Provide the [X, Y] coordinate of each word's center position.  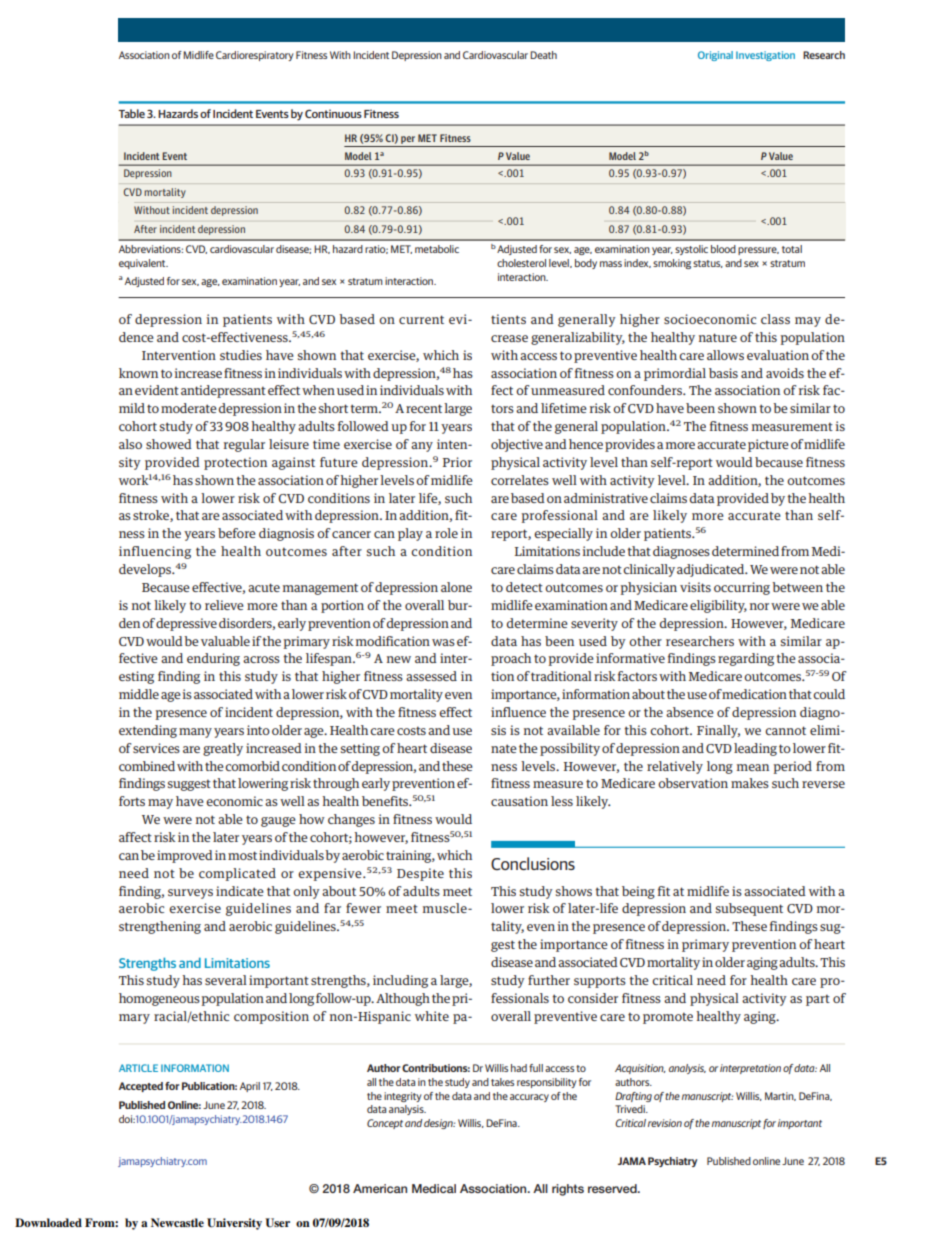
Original [715, 56]
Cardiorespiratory [255, 56]
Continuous [333, 113]
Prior [457, 462]
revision [665, 1123]
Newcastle [177, 1222]
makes [750, 783]
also [130, 444]
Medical [434, 1188]
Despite [420, 874]
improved [185, 856]
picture [768, 445]
